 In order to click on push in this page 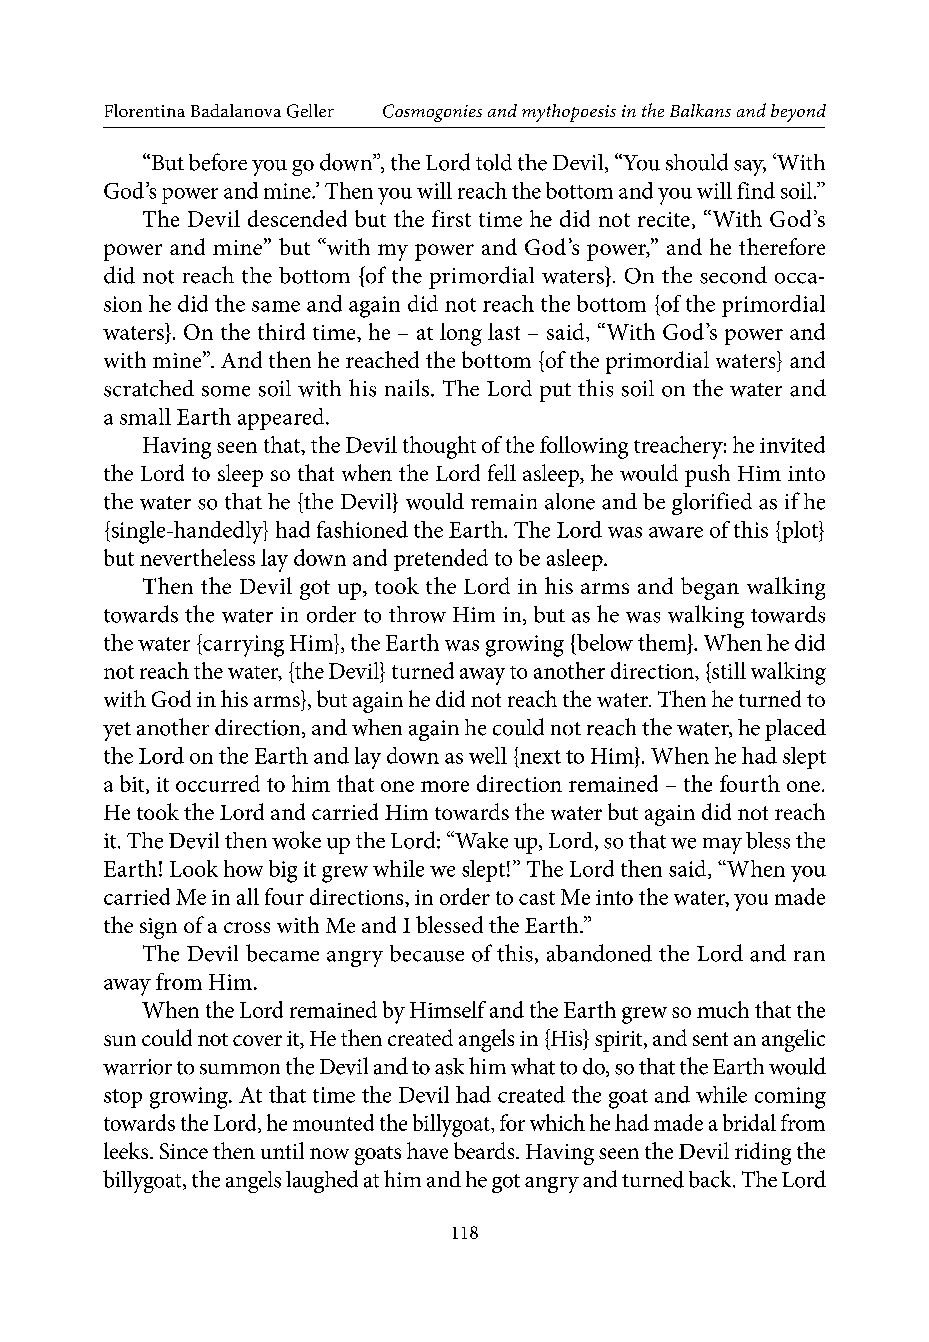, I will do `click(707, 475)`.
